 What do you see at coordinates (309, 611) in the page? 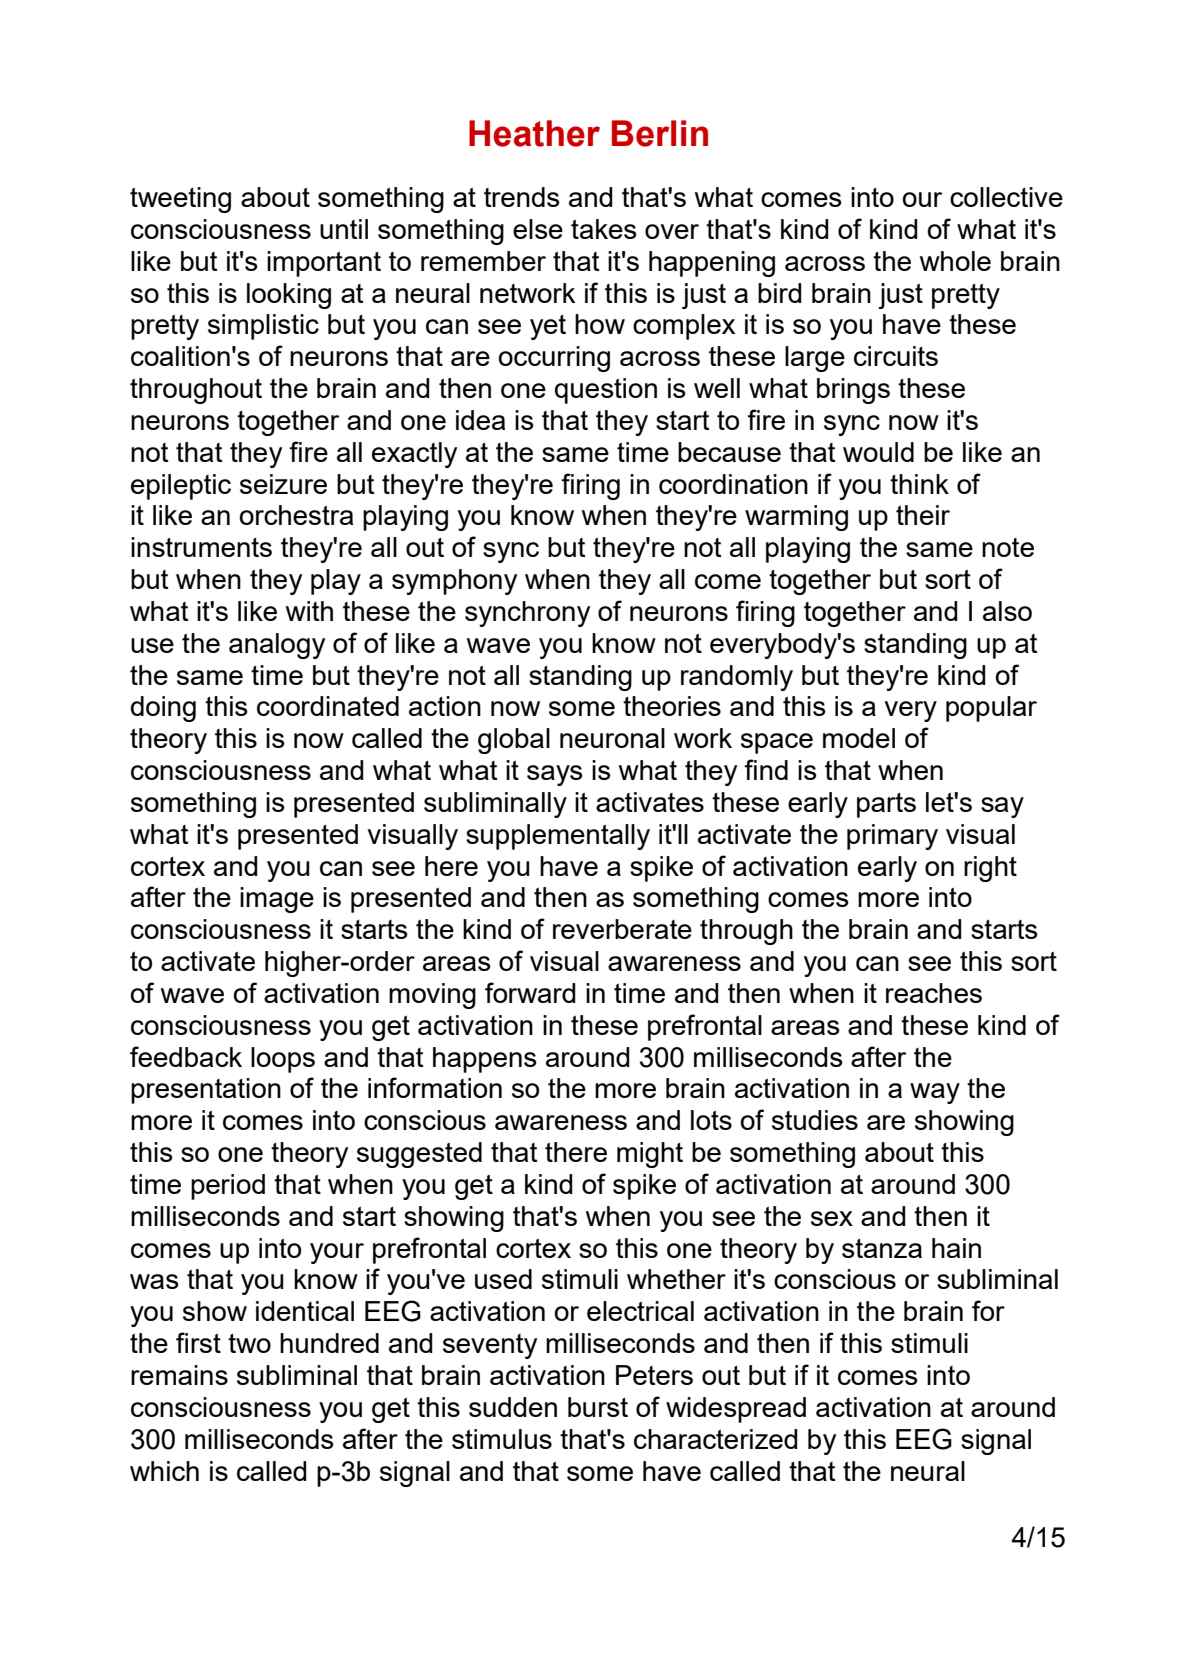
I see `with` at bounding box center [309, 611].
